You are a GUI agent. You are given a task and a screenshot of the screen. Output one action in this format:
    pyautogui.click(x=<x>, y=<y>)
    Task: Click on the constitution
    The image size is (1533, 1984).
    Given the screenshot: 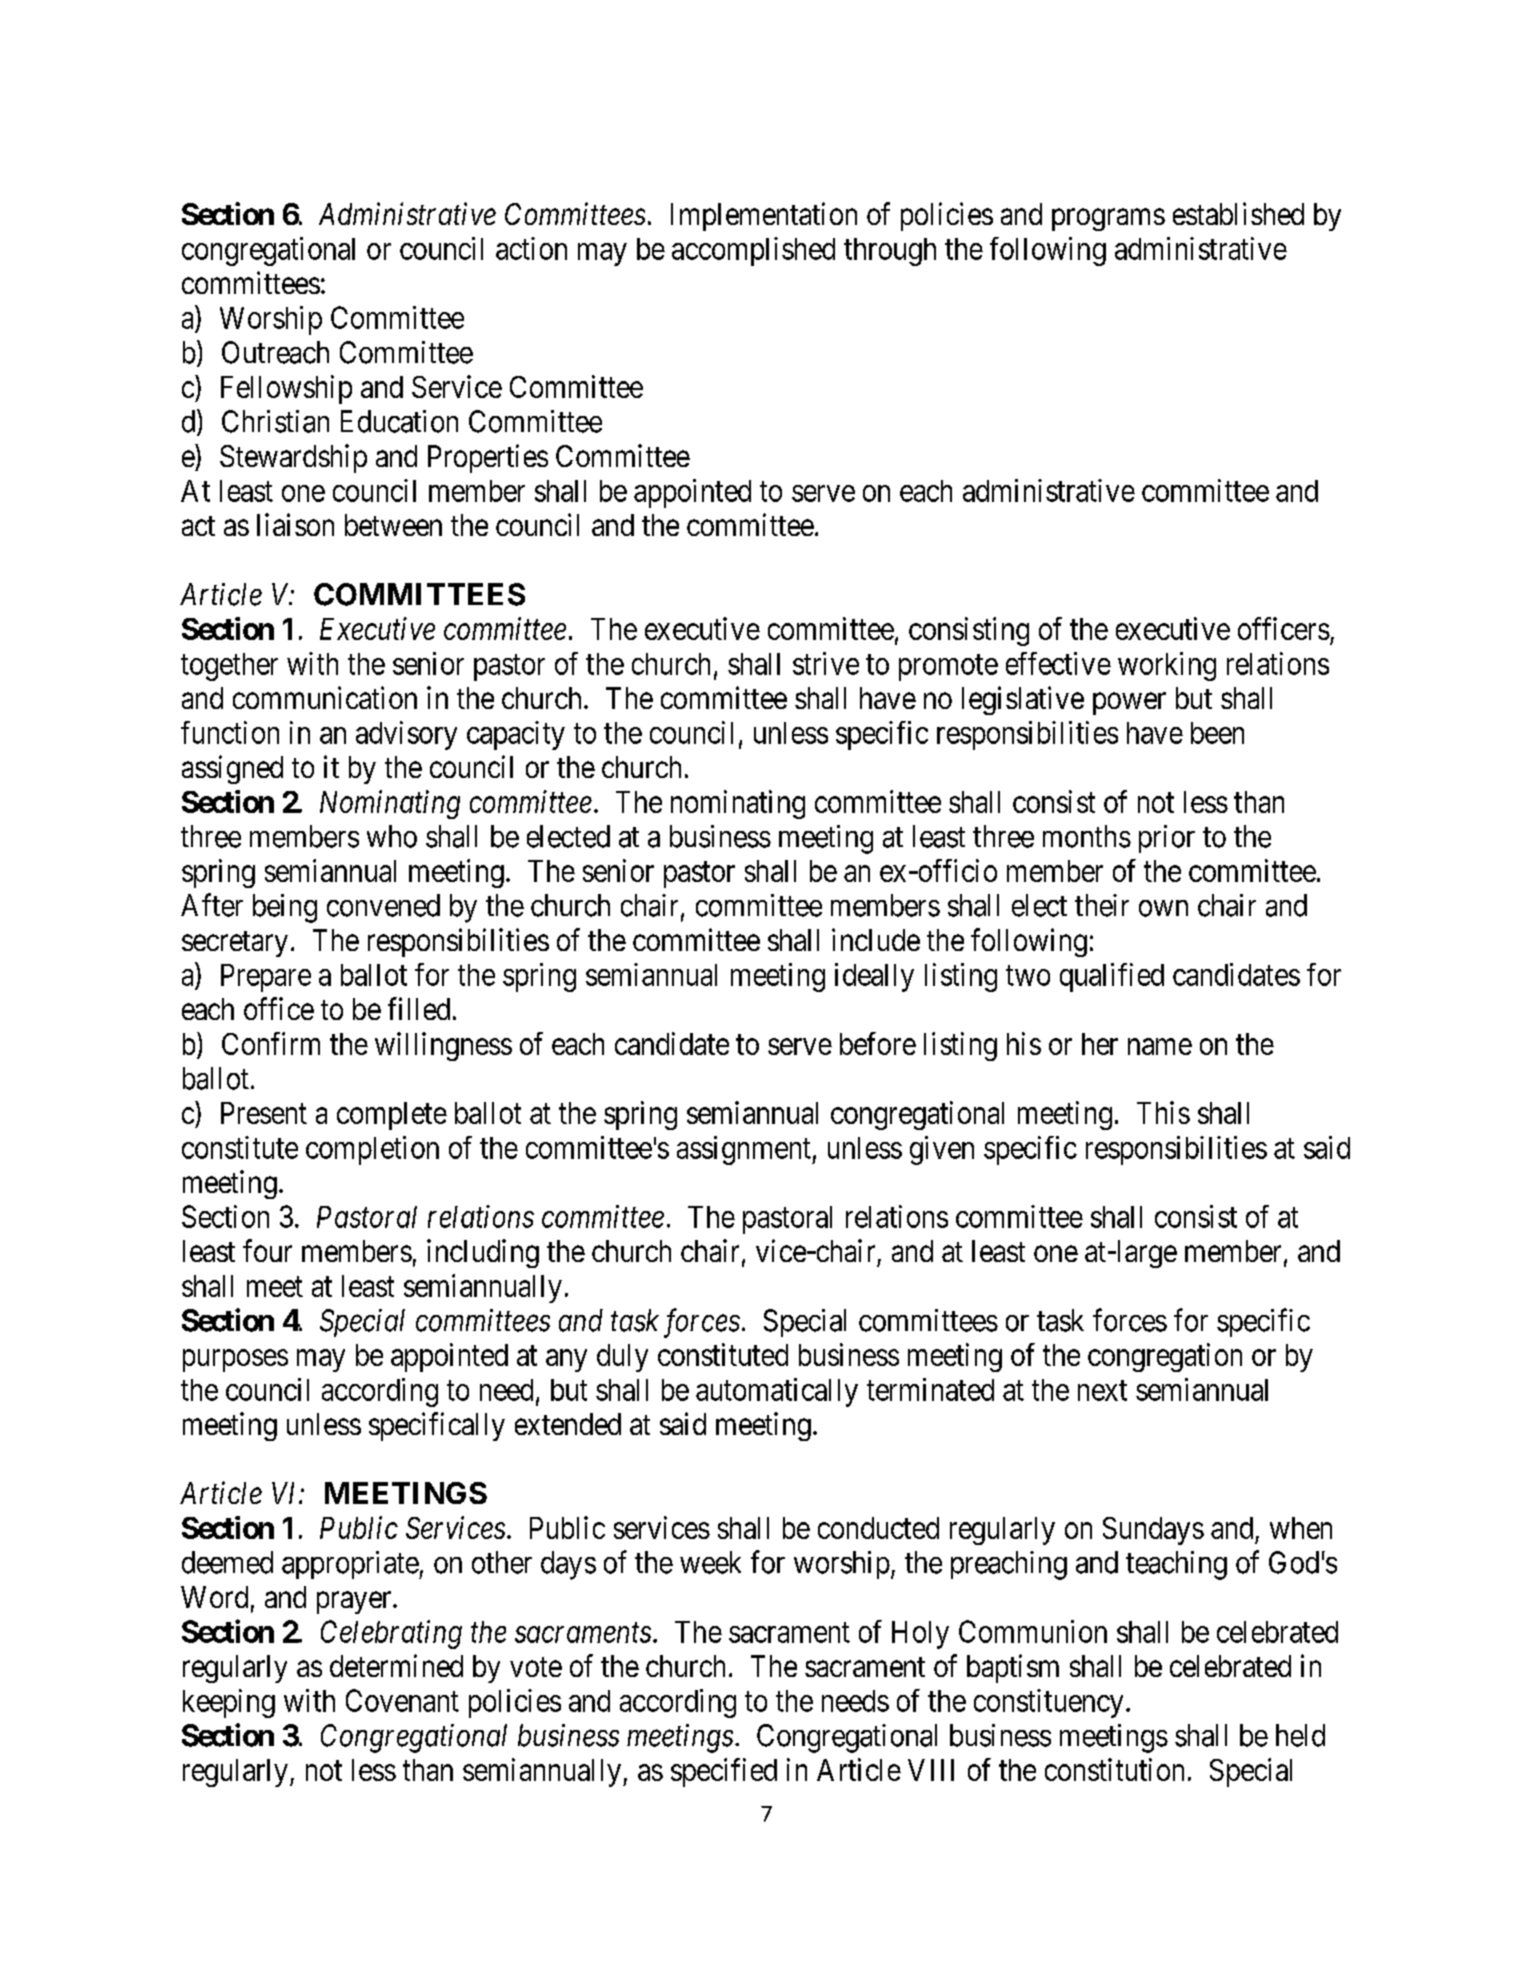 What is the action you would take?
    pyautogui.click(x=1114, y=1769)
